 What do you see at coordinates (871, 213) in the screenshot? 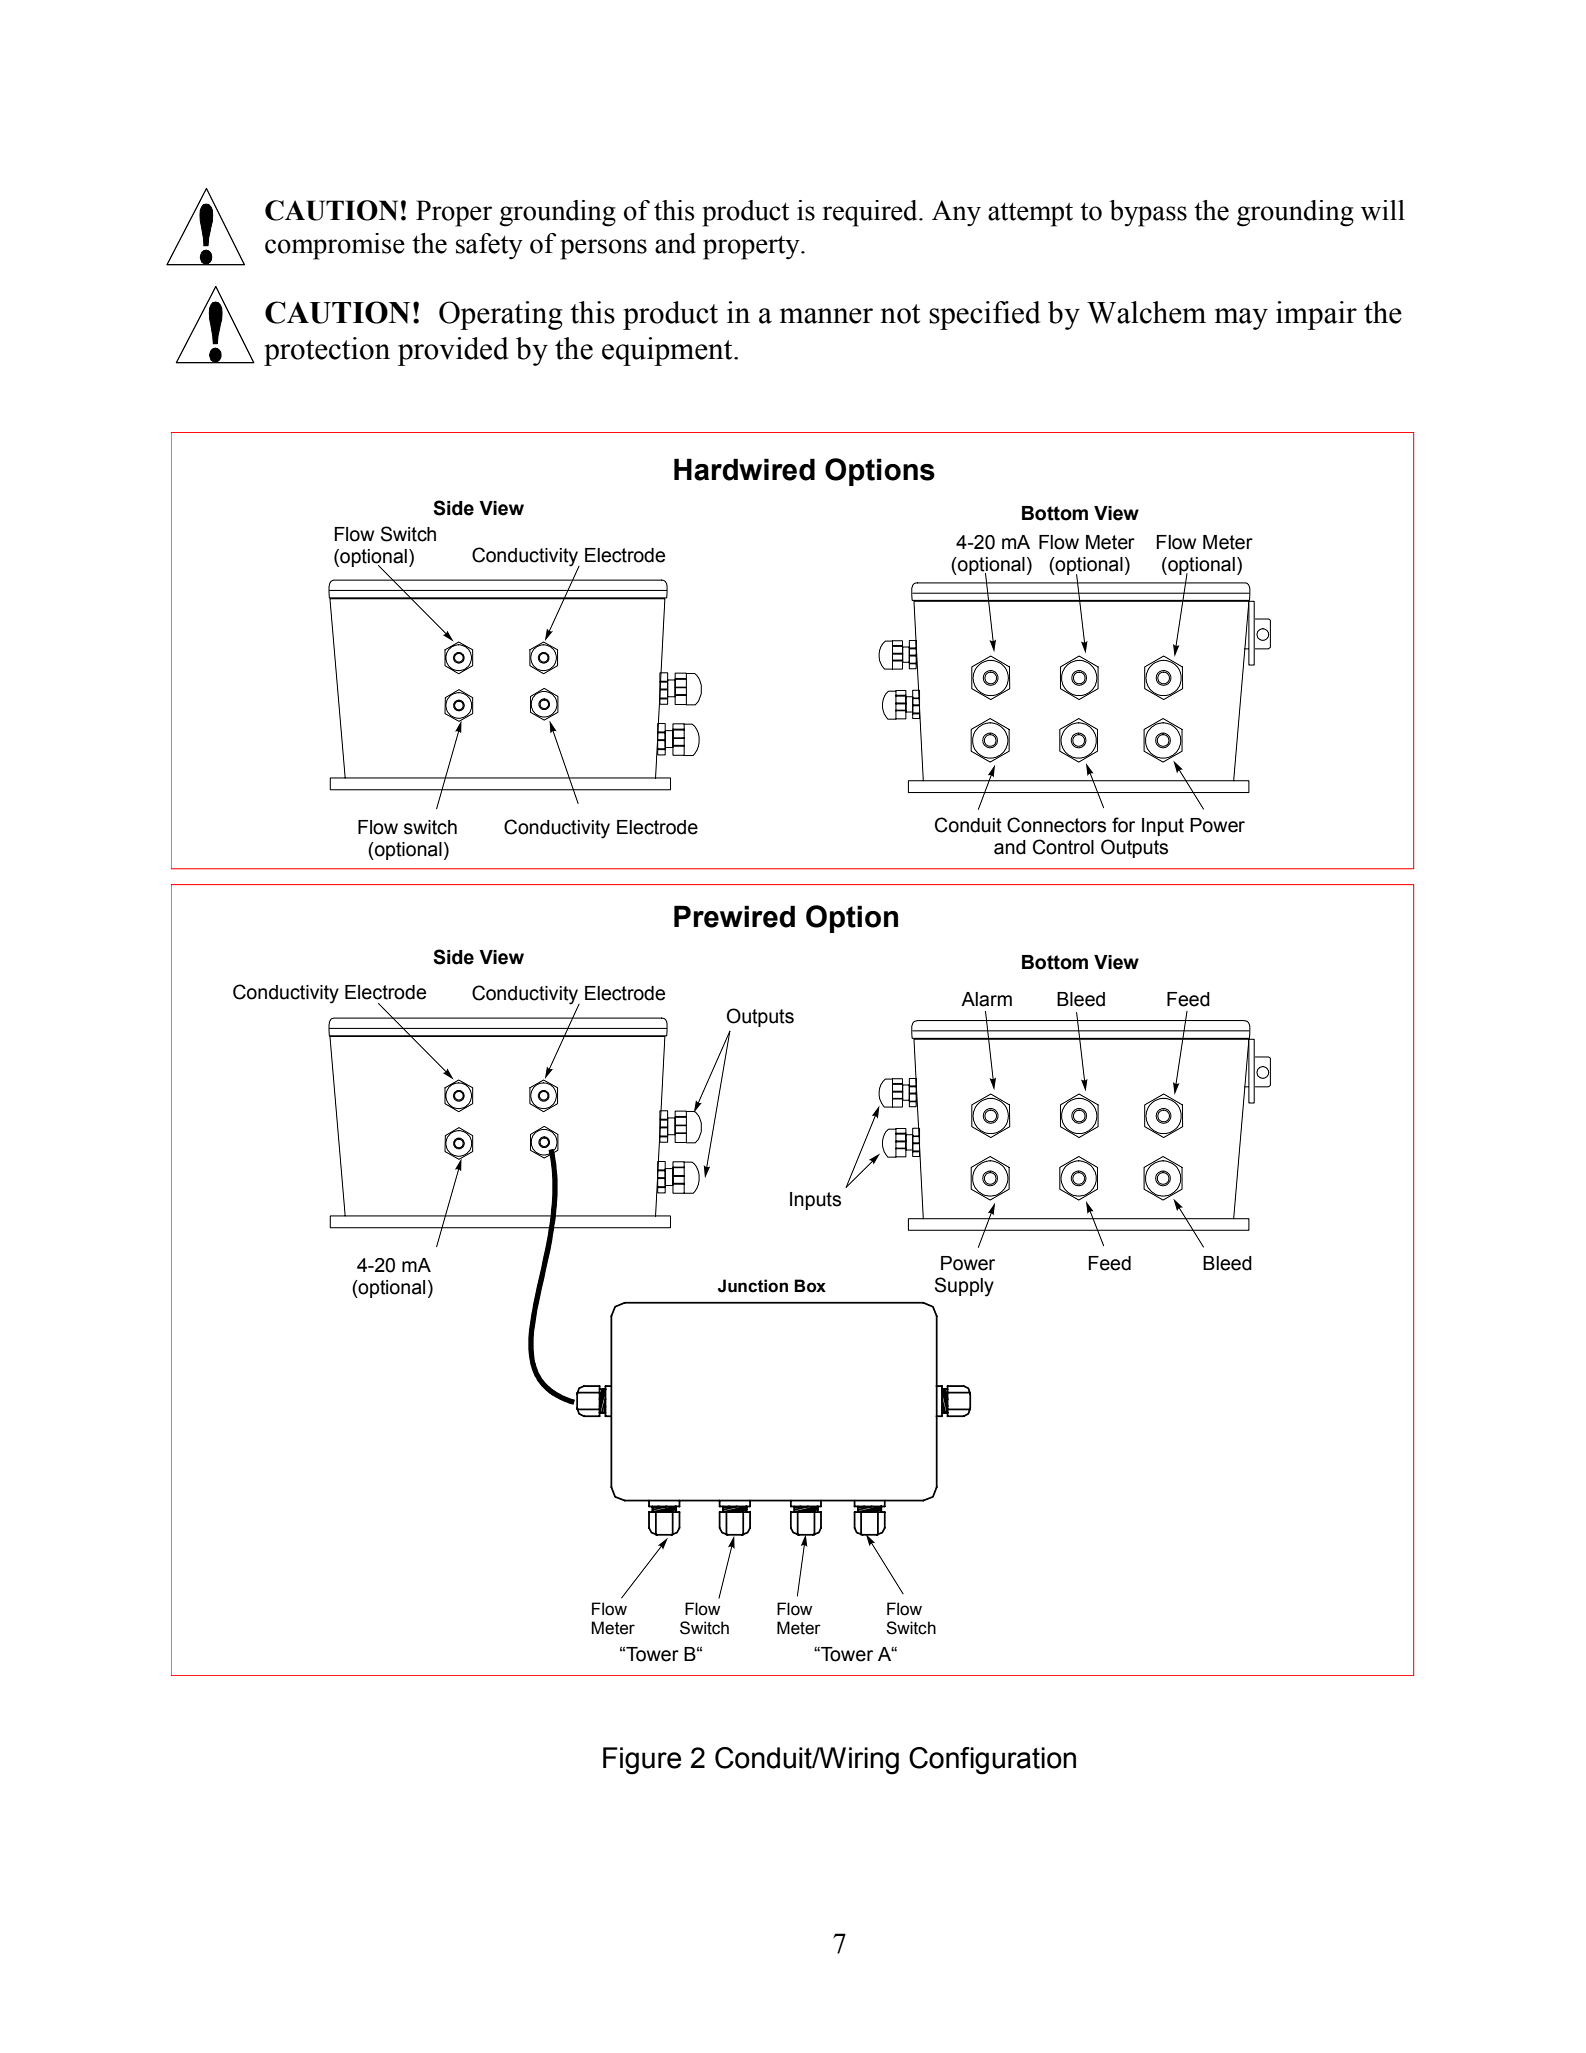
I see `required` at bounding box center [871, 213].
